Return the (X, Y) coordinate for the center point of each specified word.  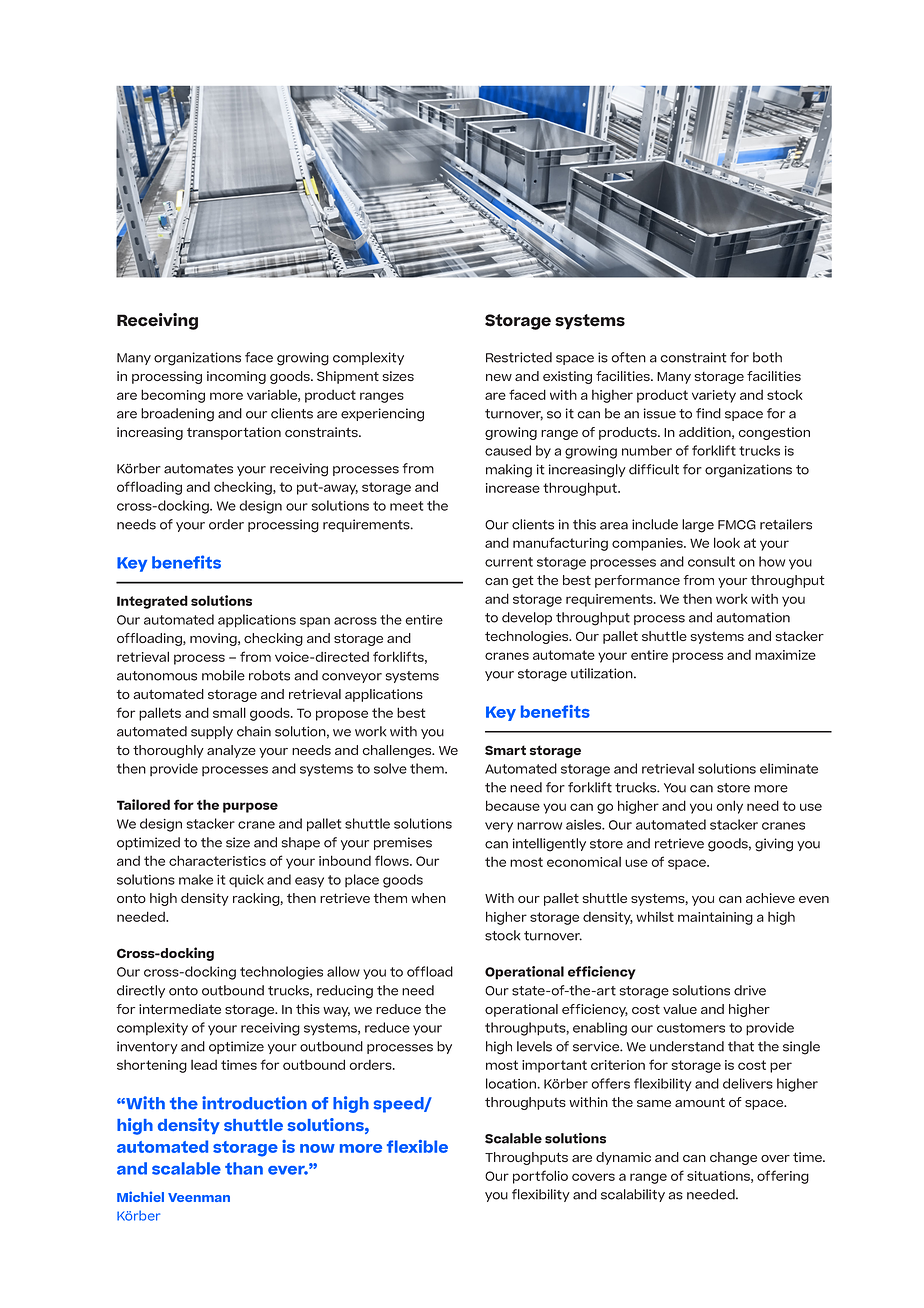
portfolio (540, 1177)
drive (750, 990)
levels (534, 1046)
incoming (236, 377)
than (244, 1168)
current (509, 562)
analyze (231, 751)
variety (714, 396)
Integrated (152, 602)
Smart (505, 750)
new (499, 377)
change (733, 1158)
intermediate (180, 1009)
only (729, 807)
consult (711, 561)
